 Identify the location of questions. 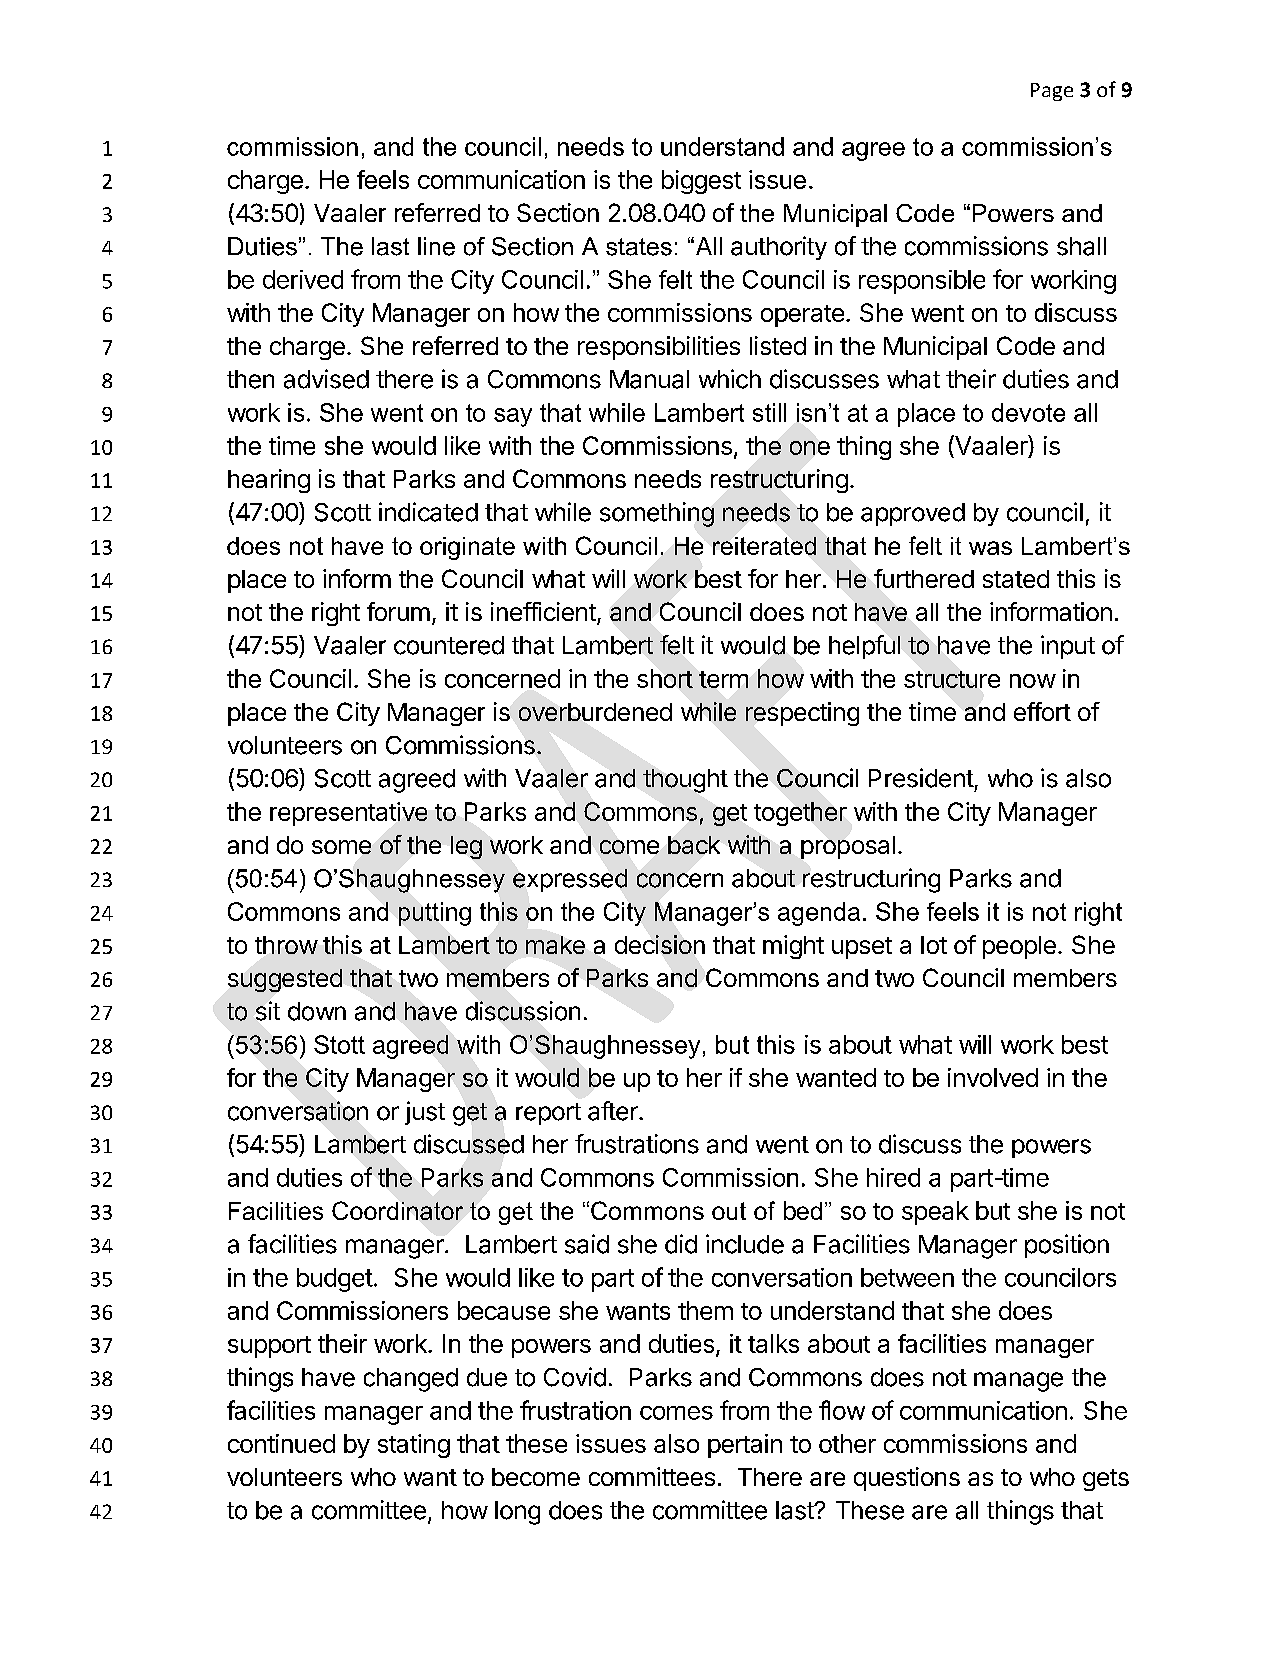
(907, 1479).
